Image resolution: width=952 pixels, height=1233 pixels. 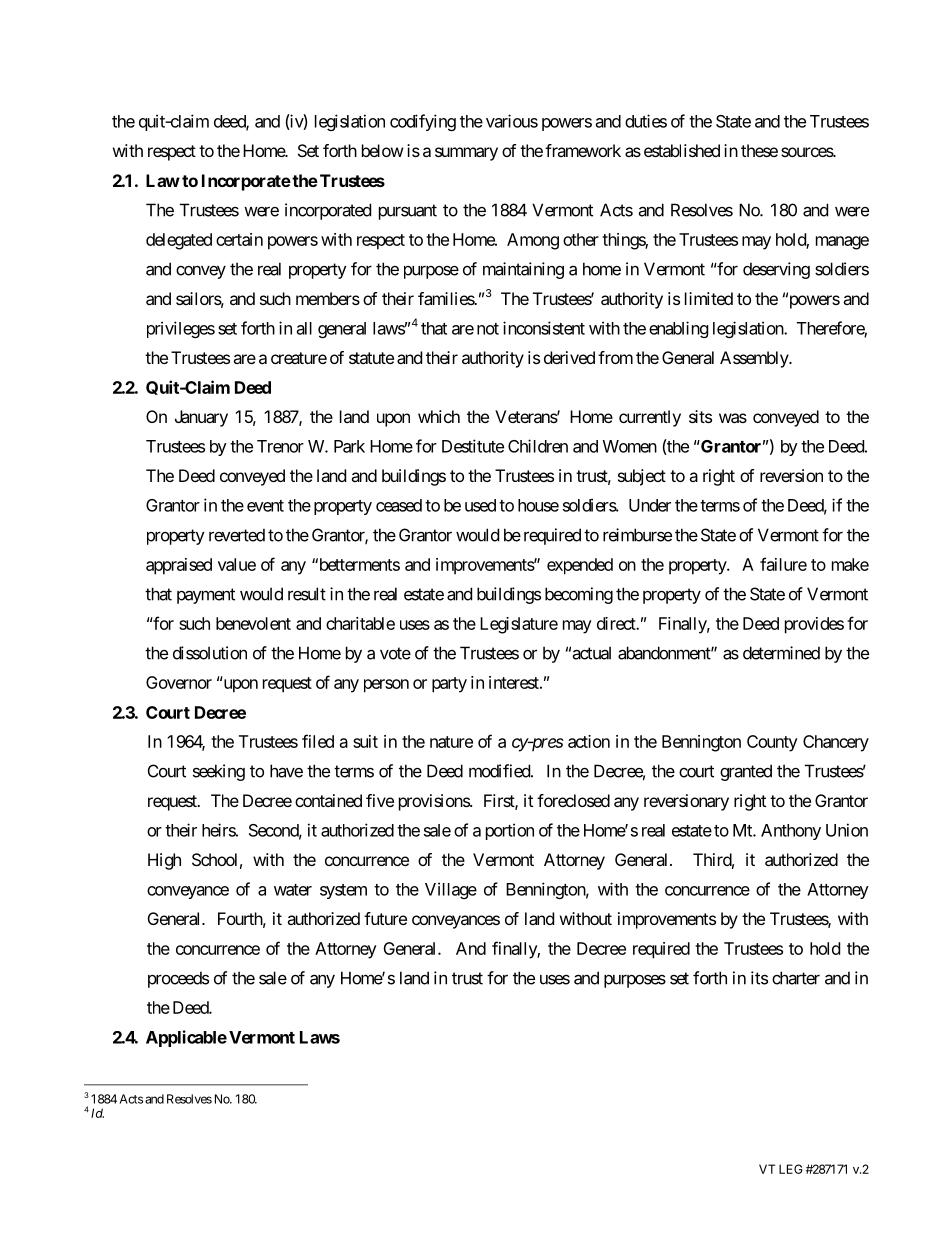 I want to click on water, so click(x=293, y=890).
